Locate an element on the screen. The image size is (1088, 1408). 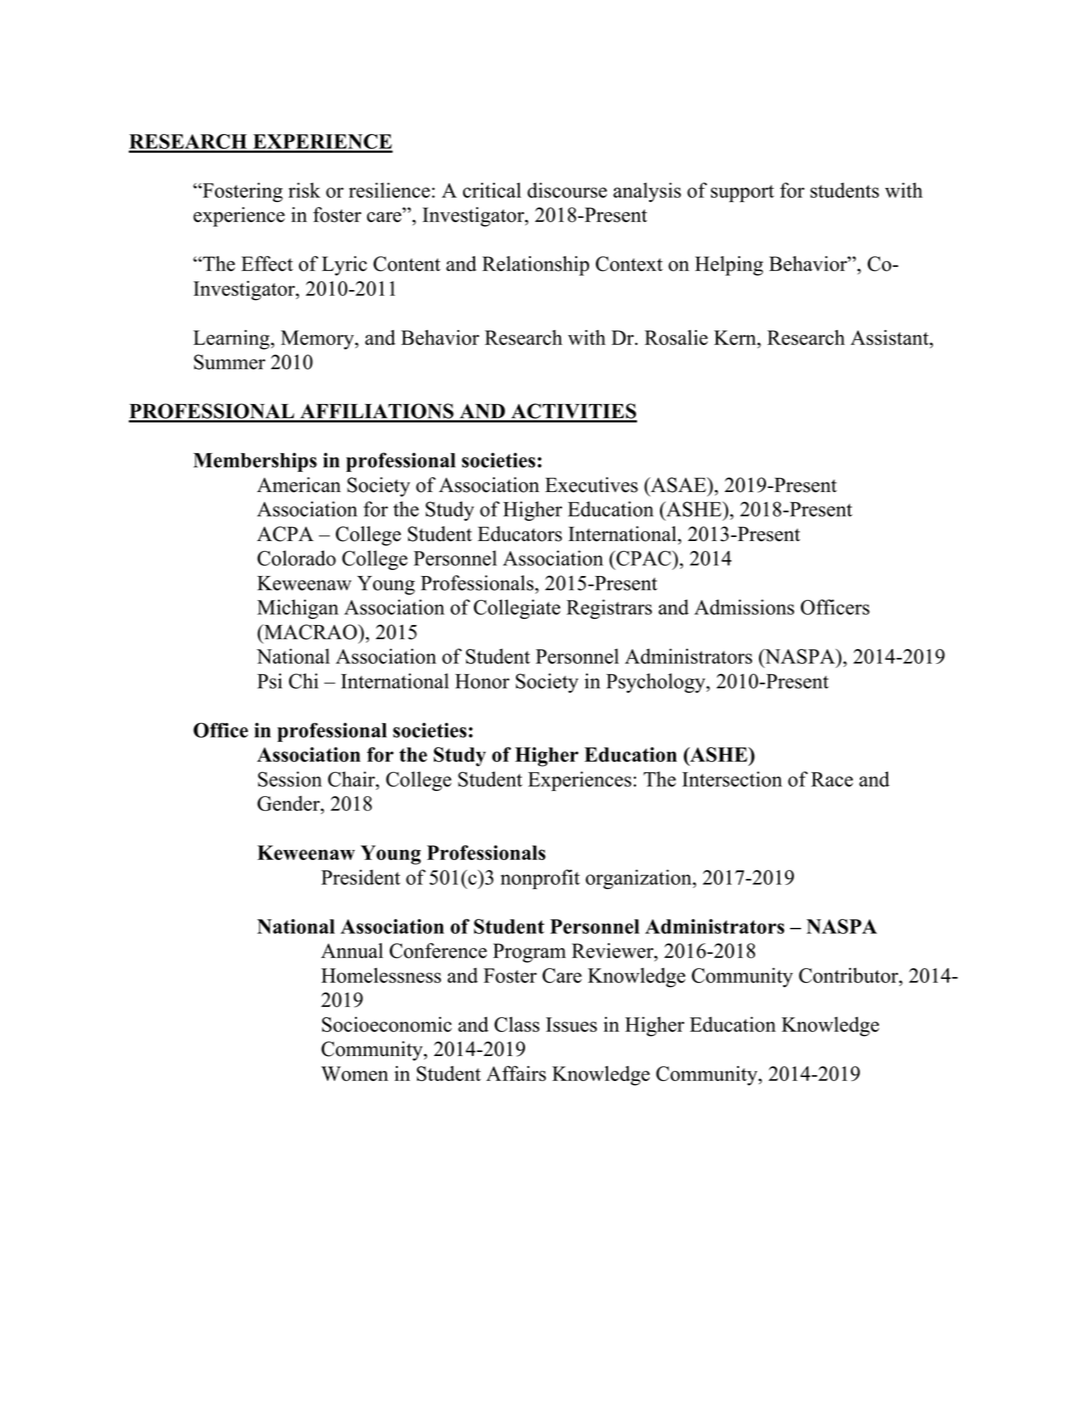
Collegiate is located at coordinates (517, 609).
